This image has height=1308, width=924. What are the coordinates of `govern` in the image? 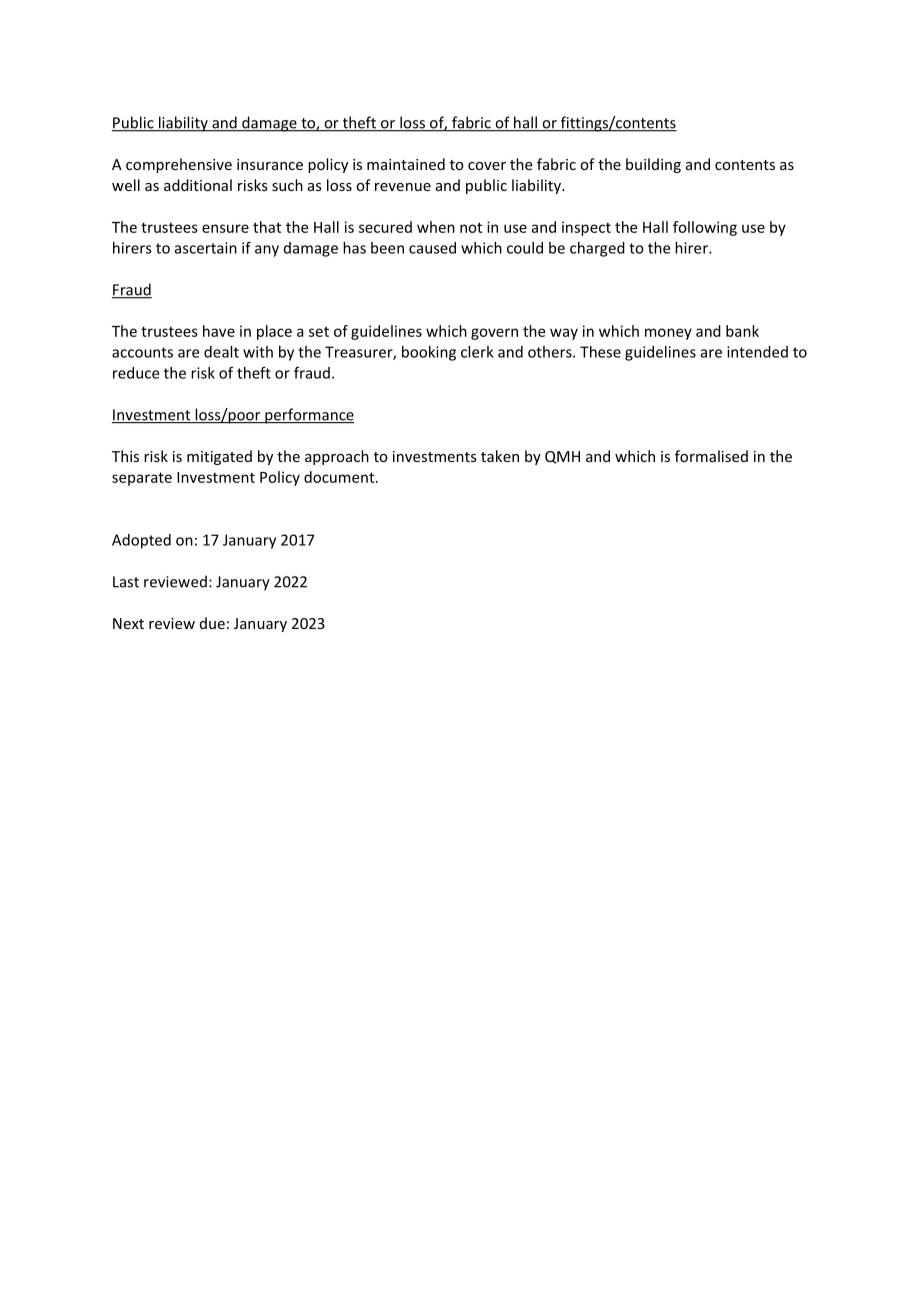 It's located at (494, 334).
